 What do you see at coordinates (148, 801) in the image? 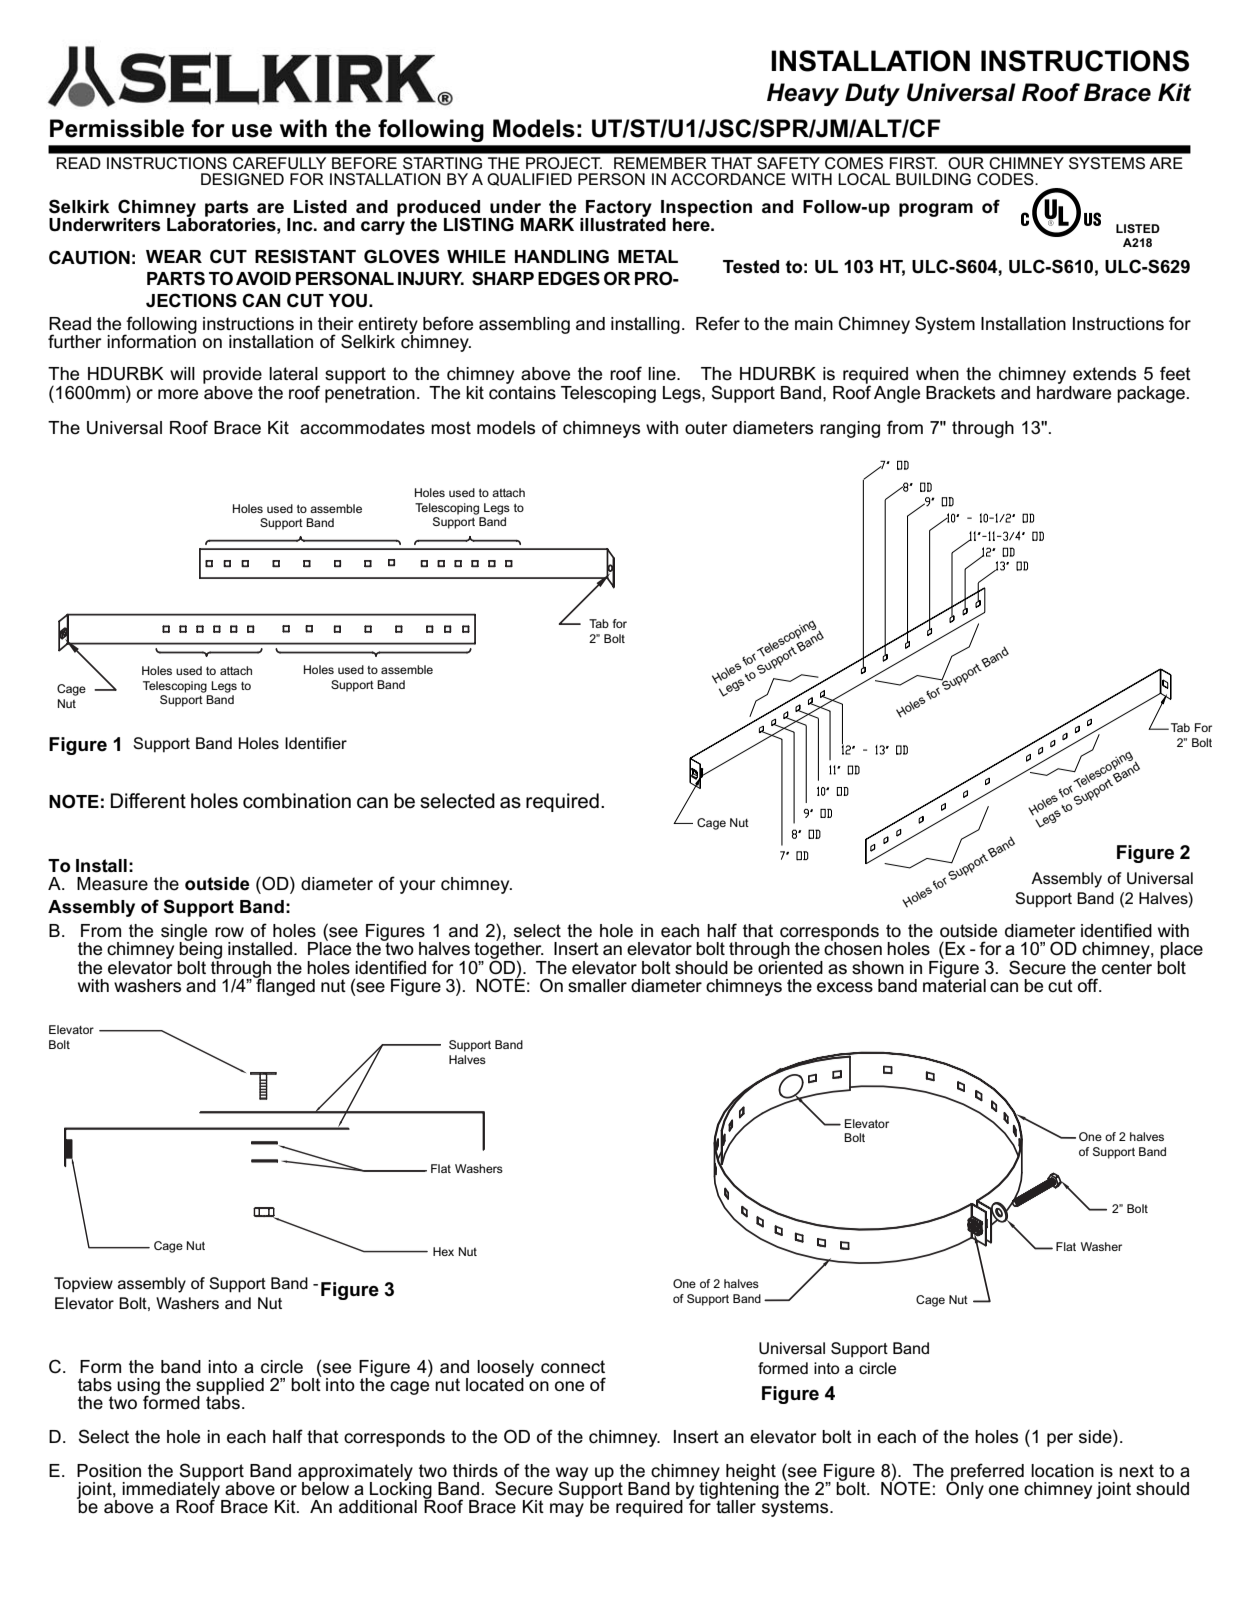
I see `Different` at bounding box center [148, 801].
